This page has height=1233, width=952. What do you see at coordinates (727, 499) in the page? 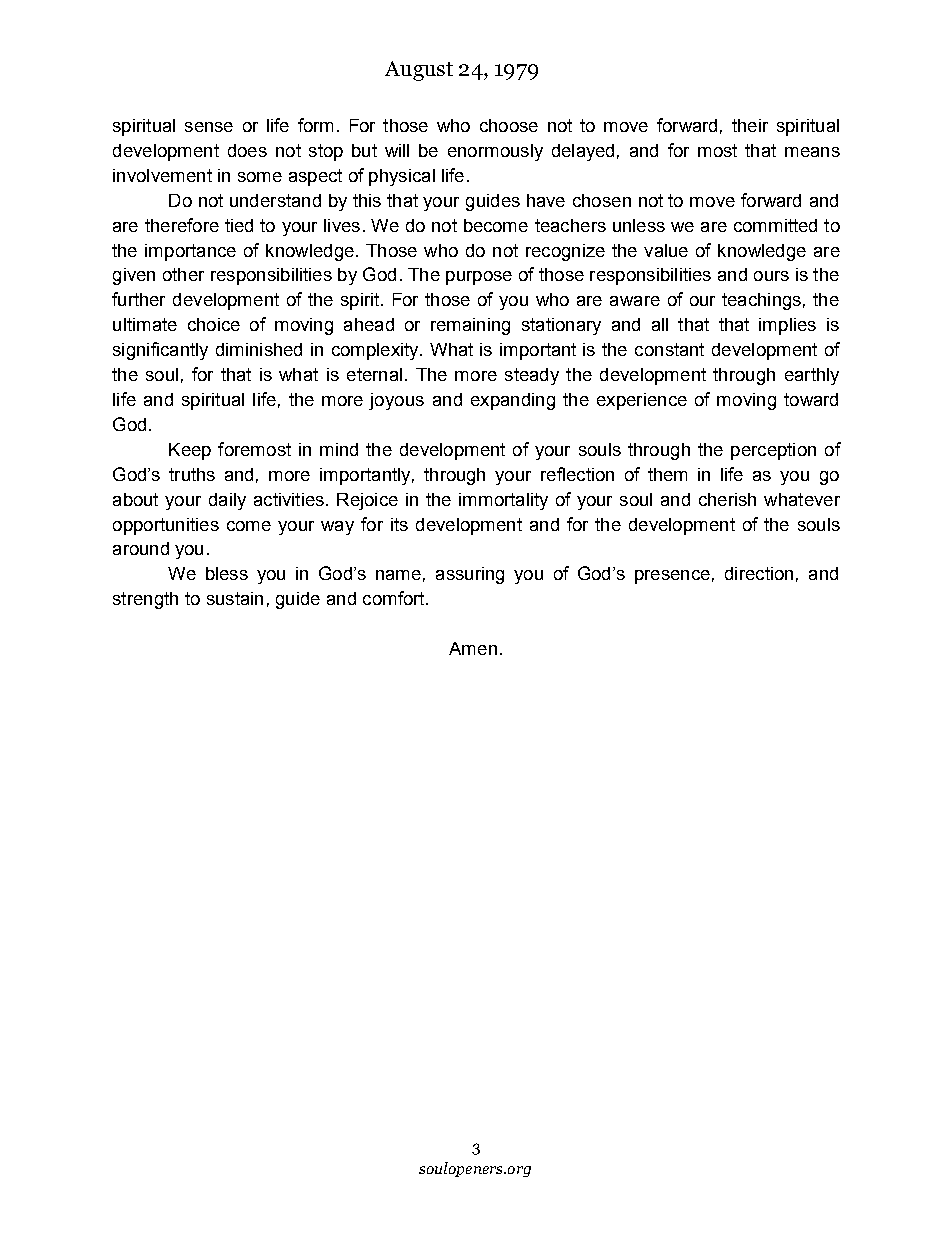
I see `cherish` at bounding box center [727, 499].
